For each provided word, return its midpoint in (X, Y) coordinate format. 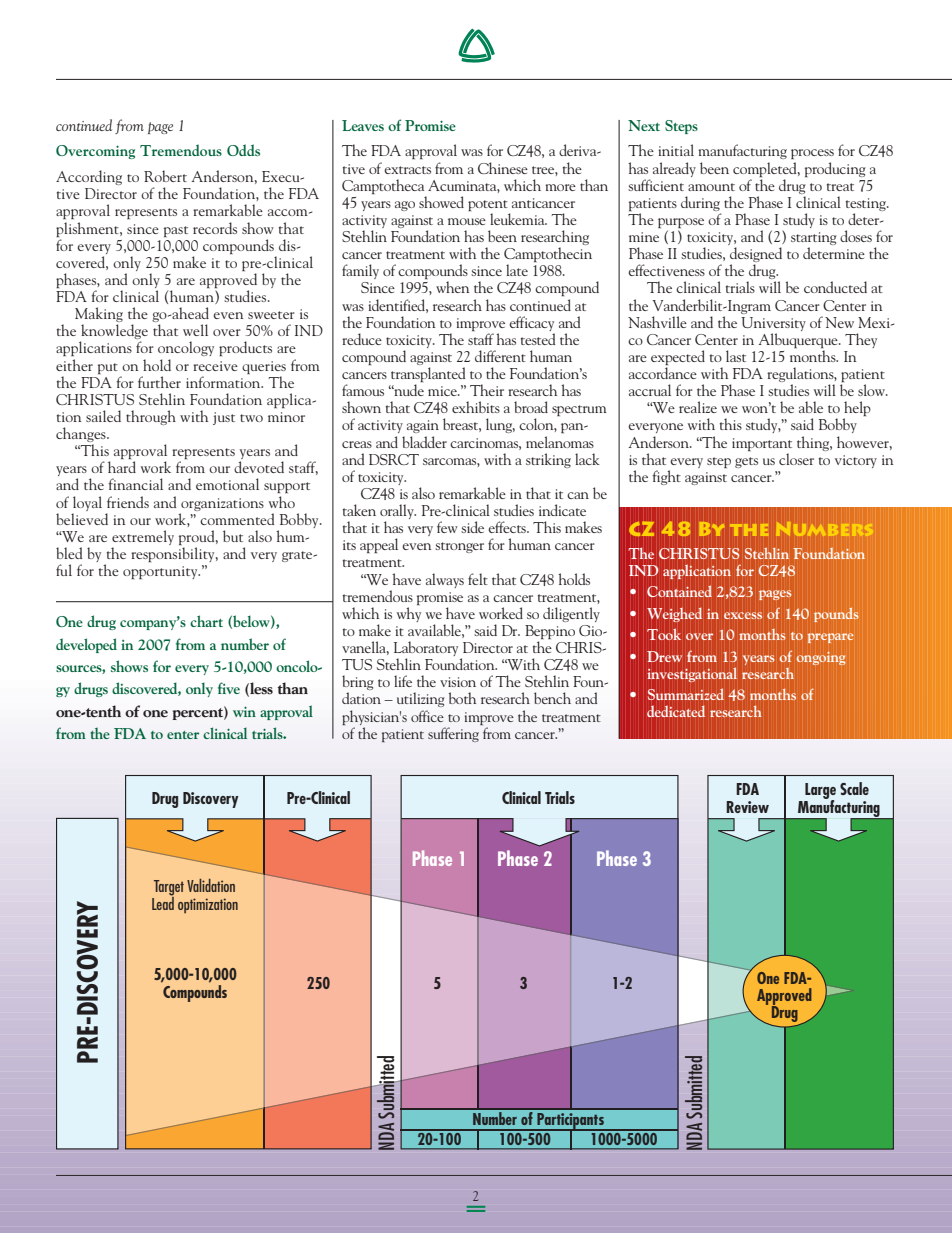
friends (128, 502)
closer (796, 459)
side (472, 527)
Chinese (503, 168)
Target (169, 888)
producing (835, 169)
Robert (165, 176)
